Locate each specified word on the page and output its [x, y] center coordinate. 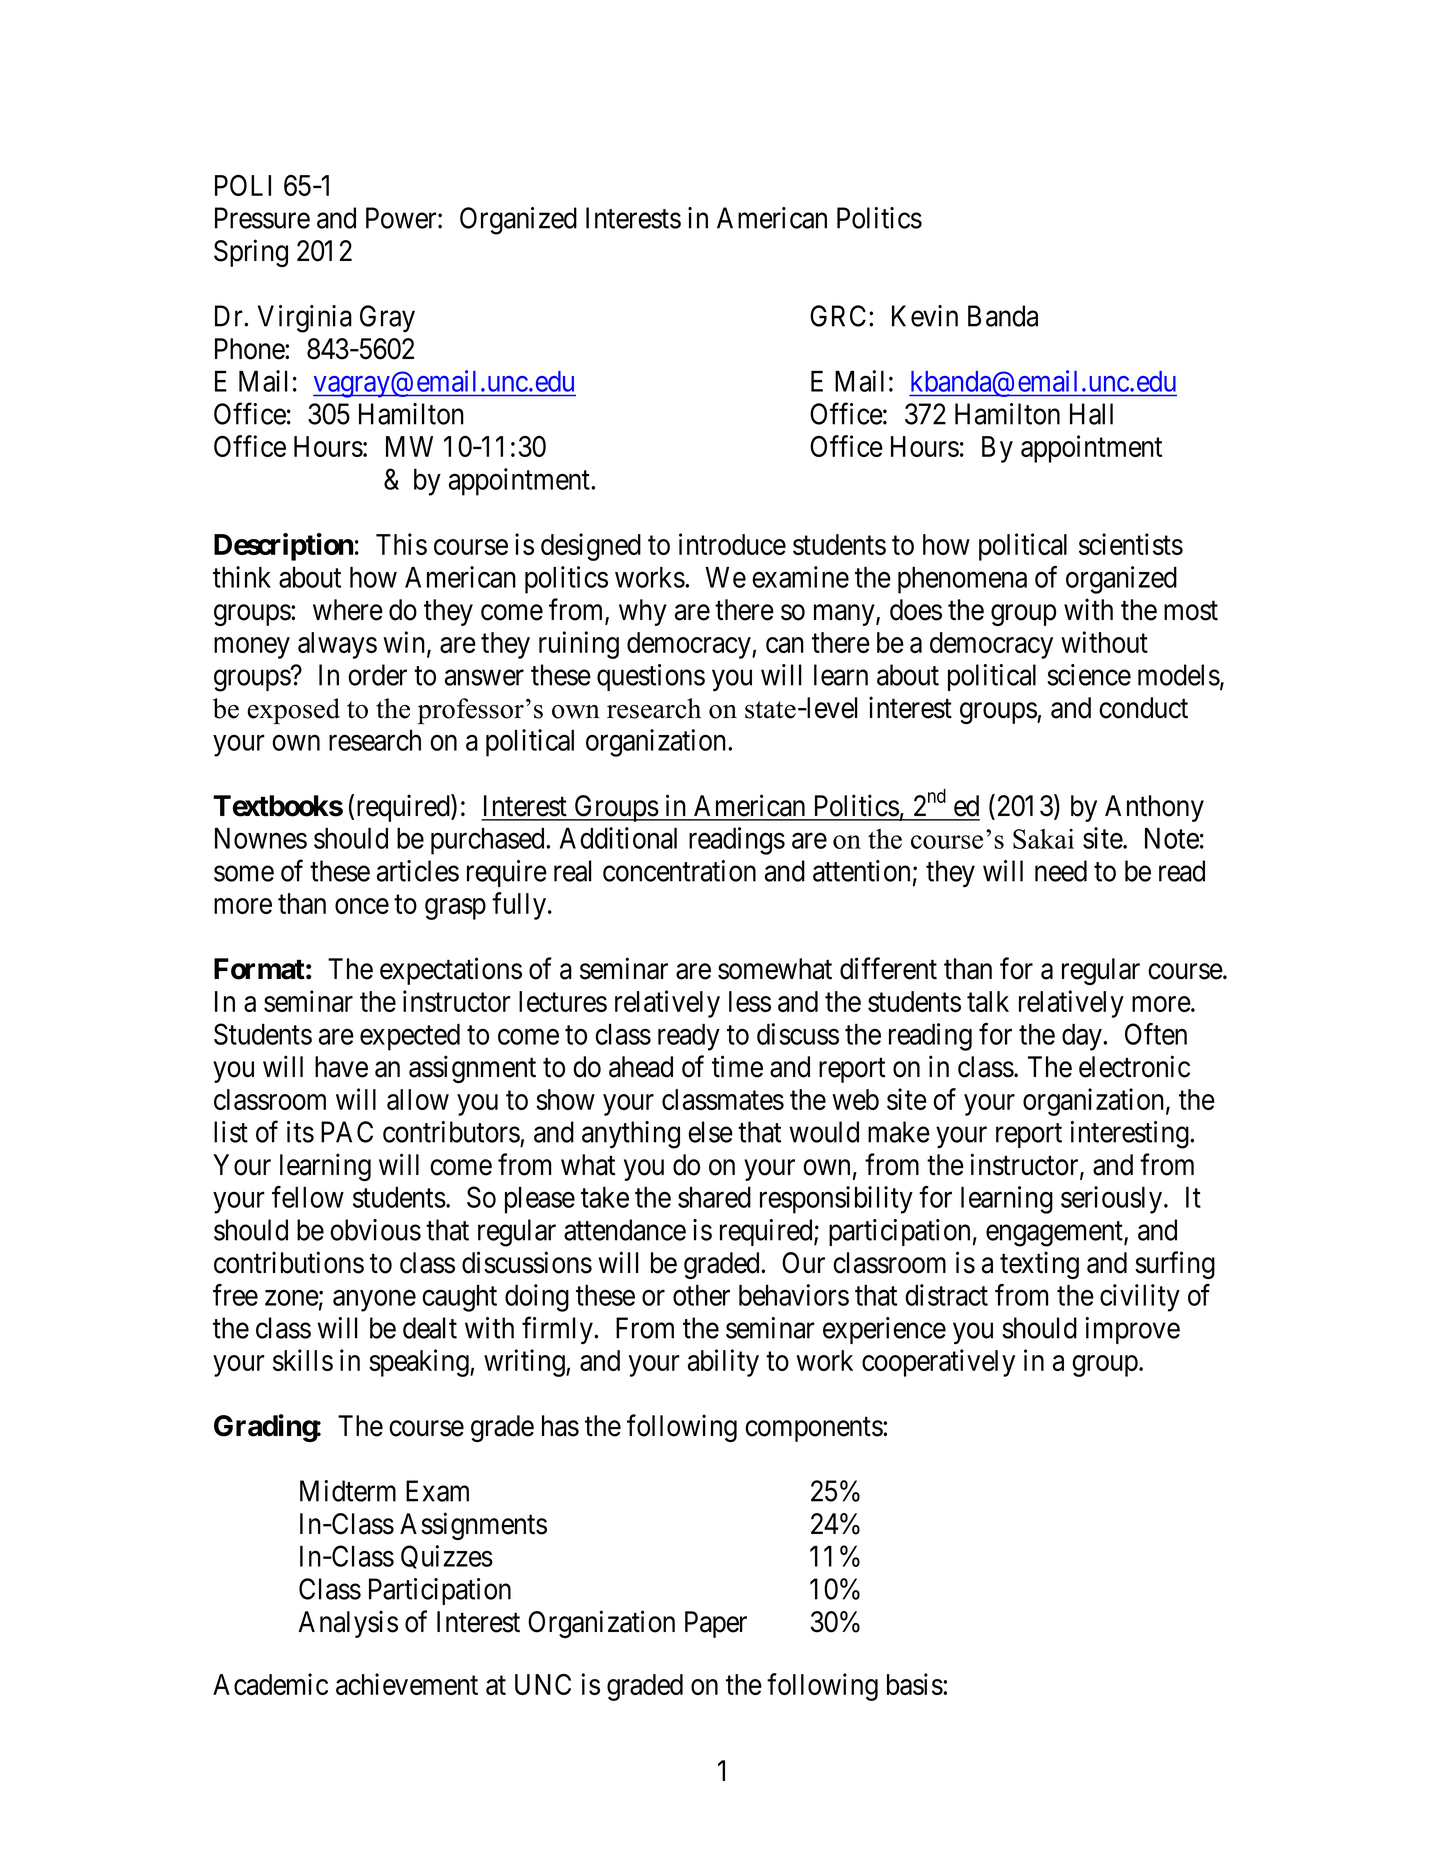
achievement [407, 1684]
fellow [308, 1197]
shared [714, 1197]
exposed [293, 711]
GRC [838, 316]
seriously [1113, 1200]
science [1089, 675]
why [643, 612]
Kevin [925, 316]
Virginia [305, 319]
